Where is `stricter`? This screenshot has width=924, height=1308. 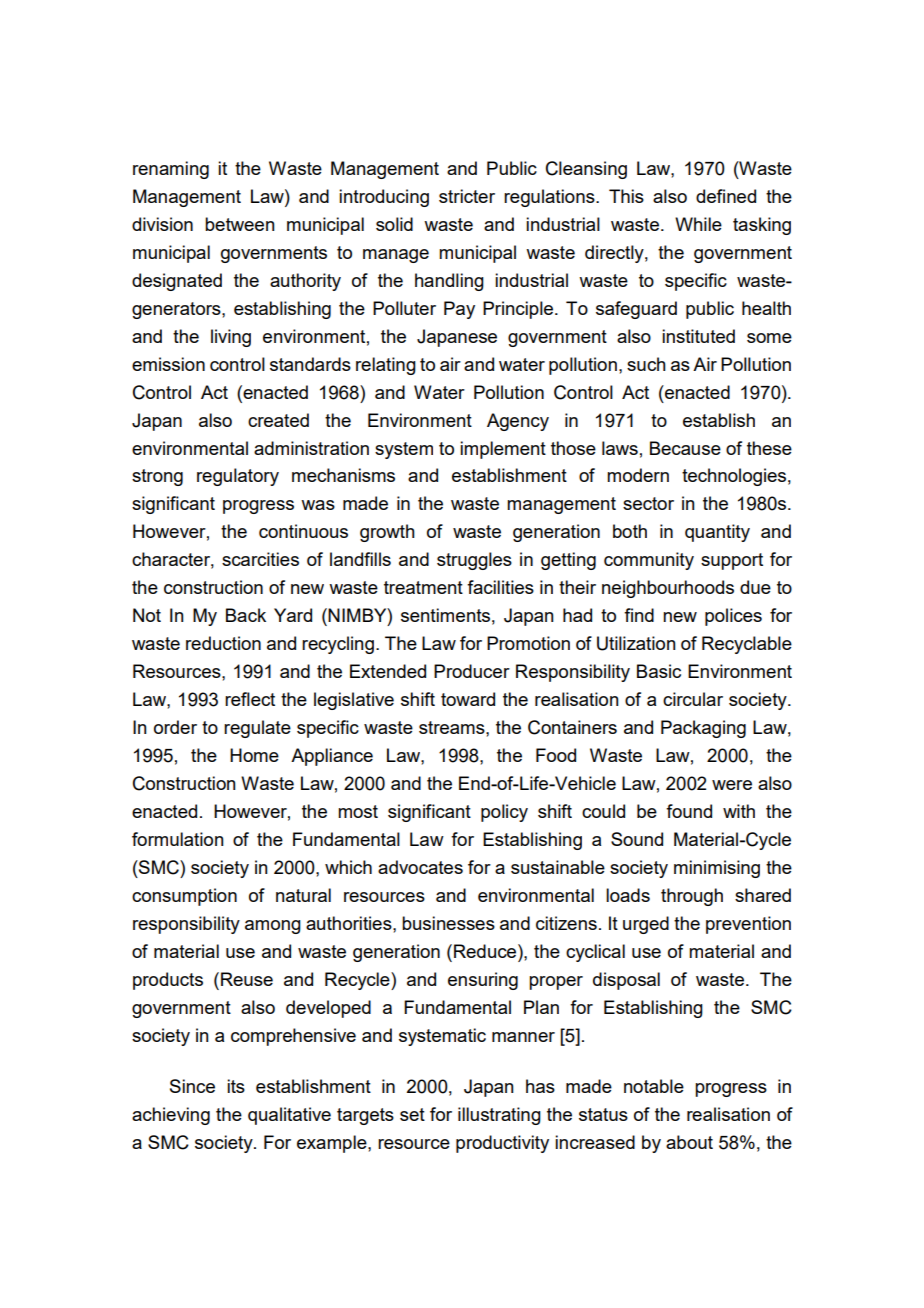
stricter is located at coordinates (467, 196).
